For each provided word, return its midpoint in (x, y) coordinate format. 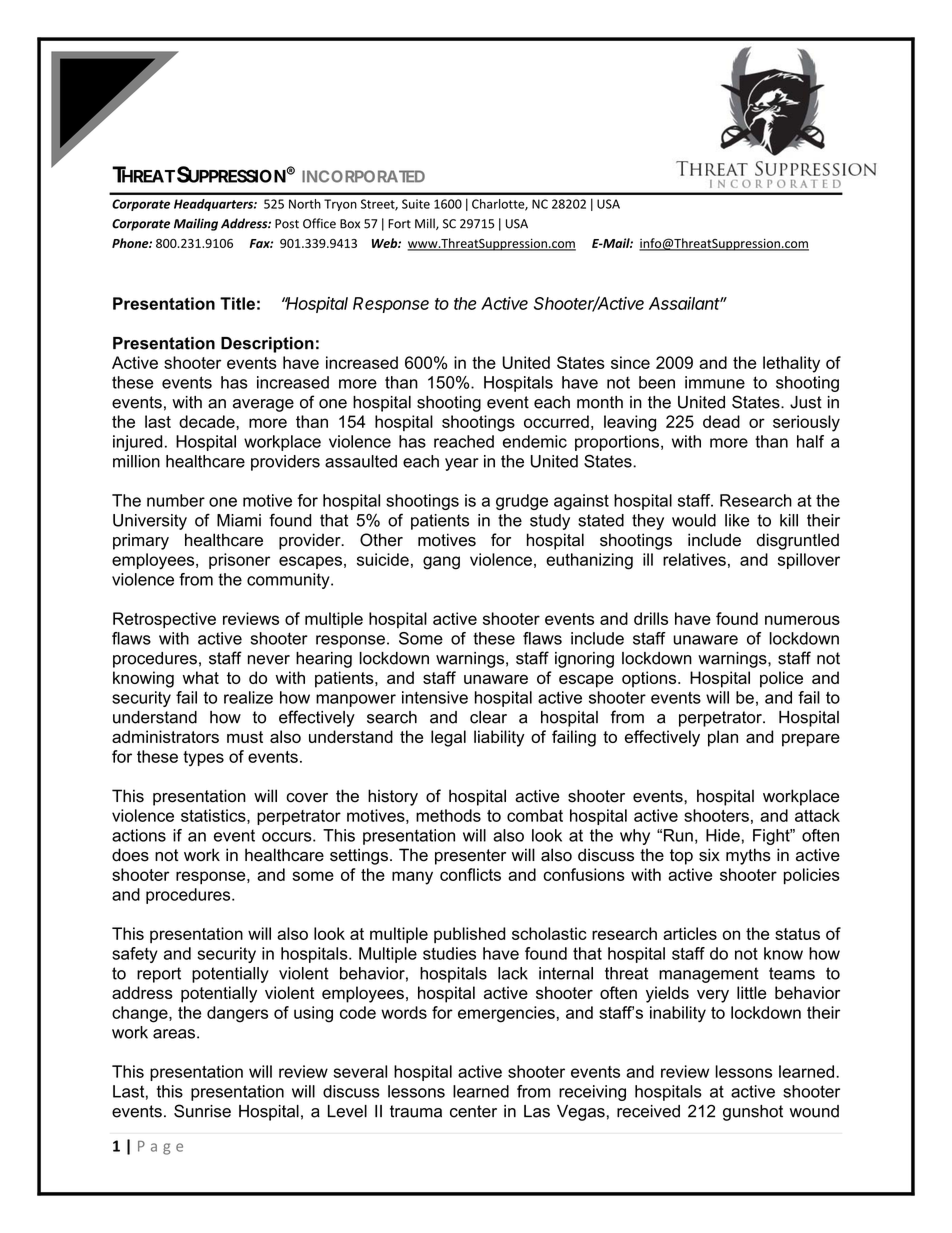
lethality (791, 364)
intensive (435, 697)
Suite (416, 204)
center (473, 1111)
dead (721, 421)
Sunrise (202, 1111)
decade (208, 421)
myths (748, 856)
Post (287, 224)
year (462, 464)
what (201, 677)
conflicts (470, 874)
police (781, 679)
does (130, 855)
